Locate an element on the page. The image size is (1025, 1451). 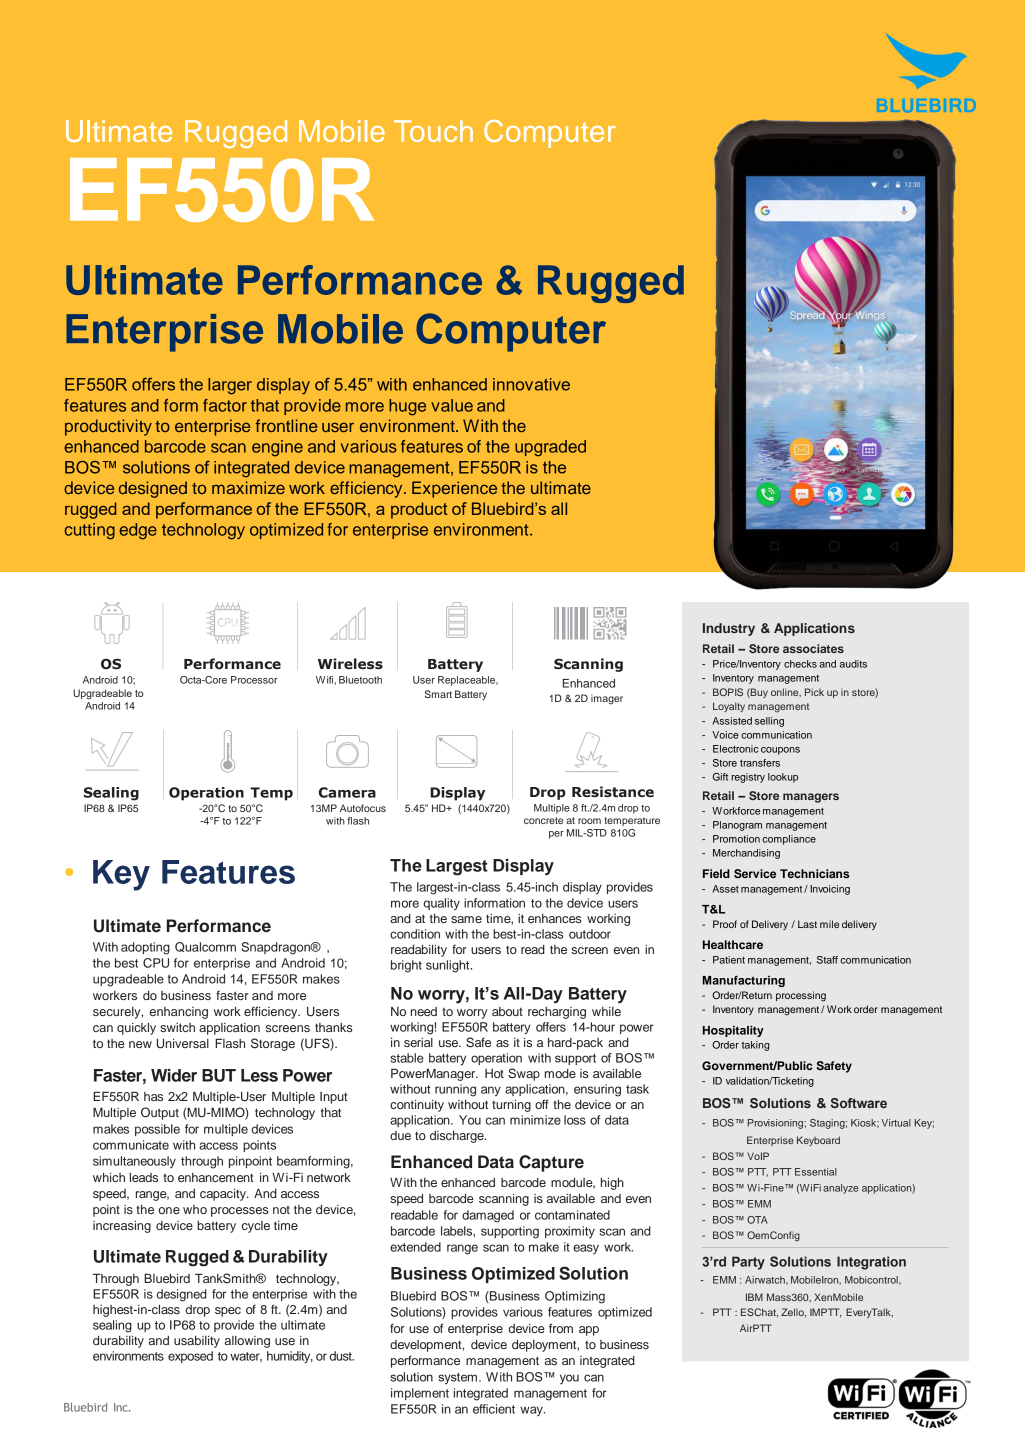
concrete is located at coordinates (543, 820).
